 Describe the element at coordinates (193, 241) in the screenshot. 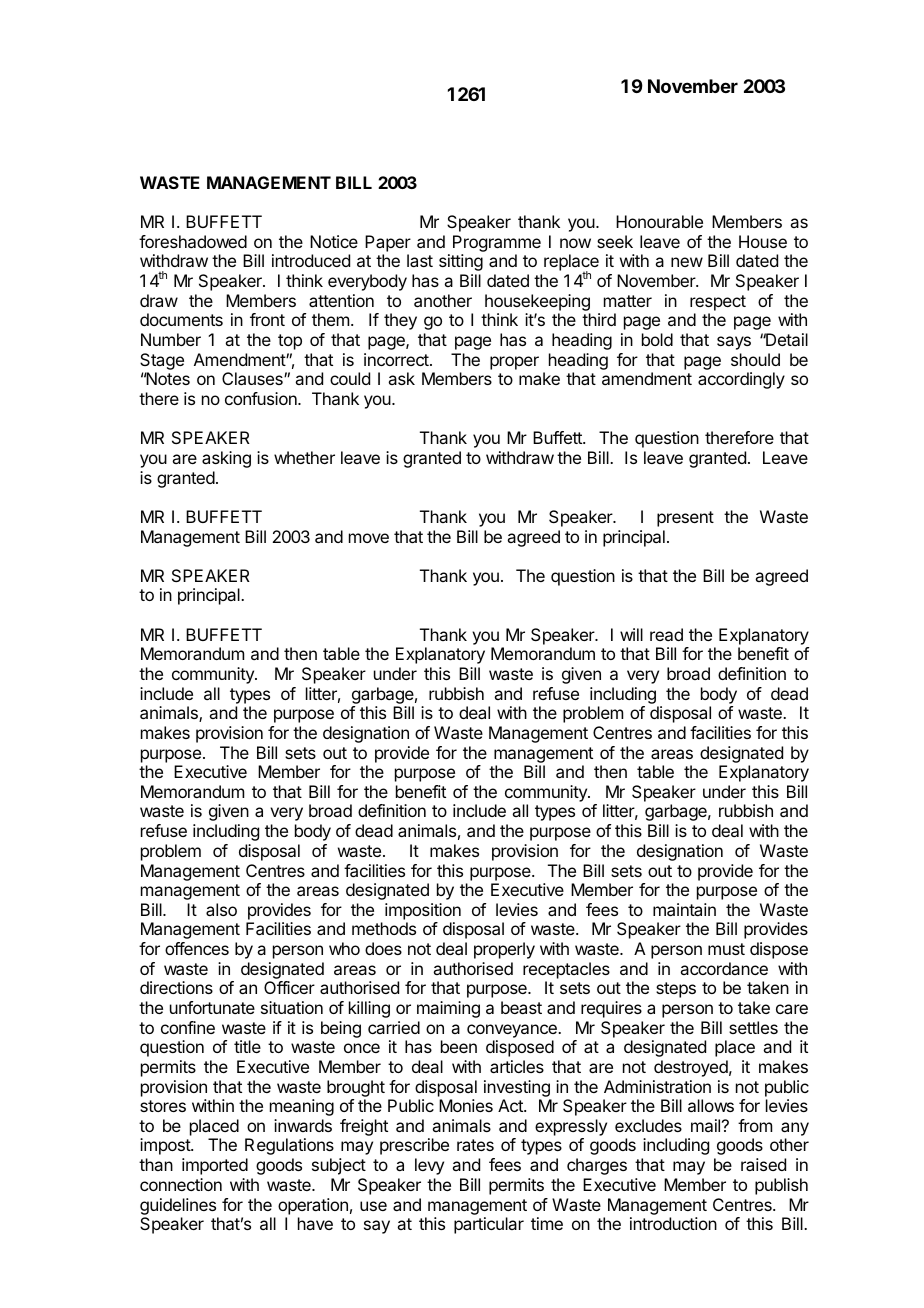

I see `foreshadowed` at that location.
